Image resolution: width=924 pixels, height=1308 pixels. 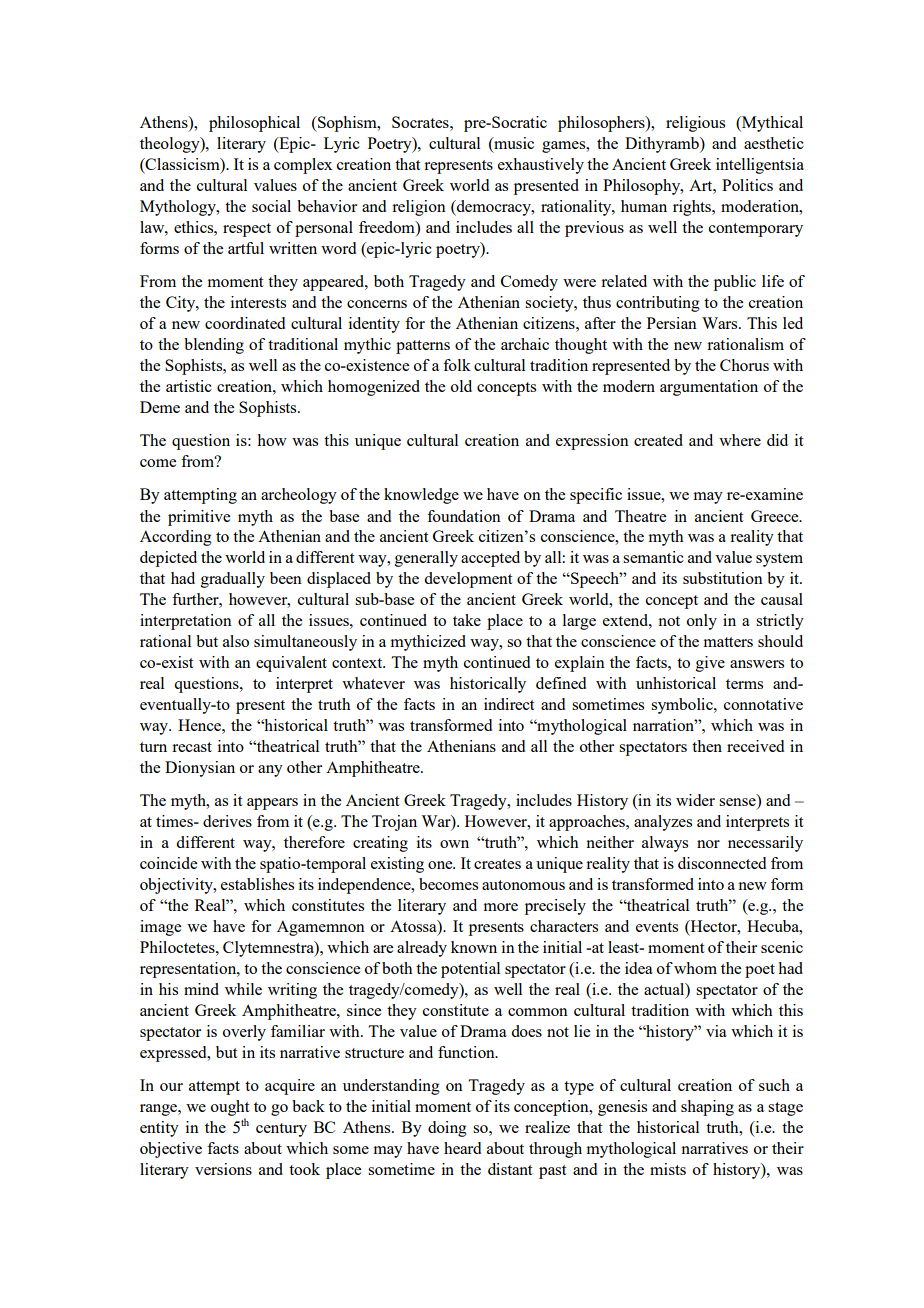 I want to click on music, so click(x=513, y=143).
